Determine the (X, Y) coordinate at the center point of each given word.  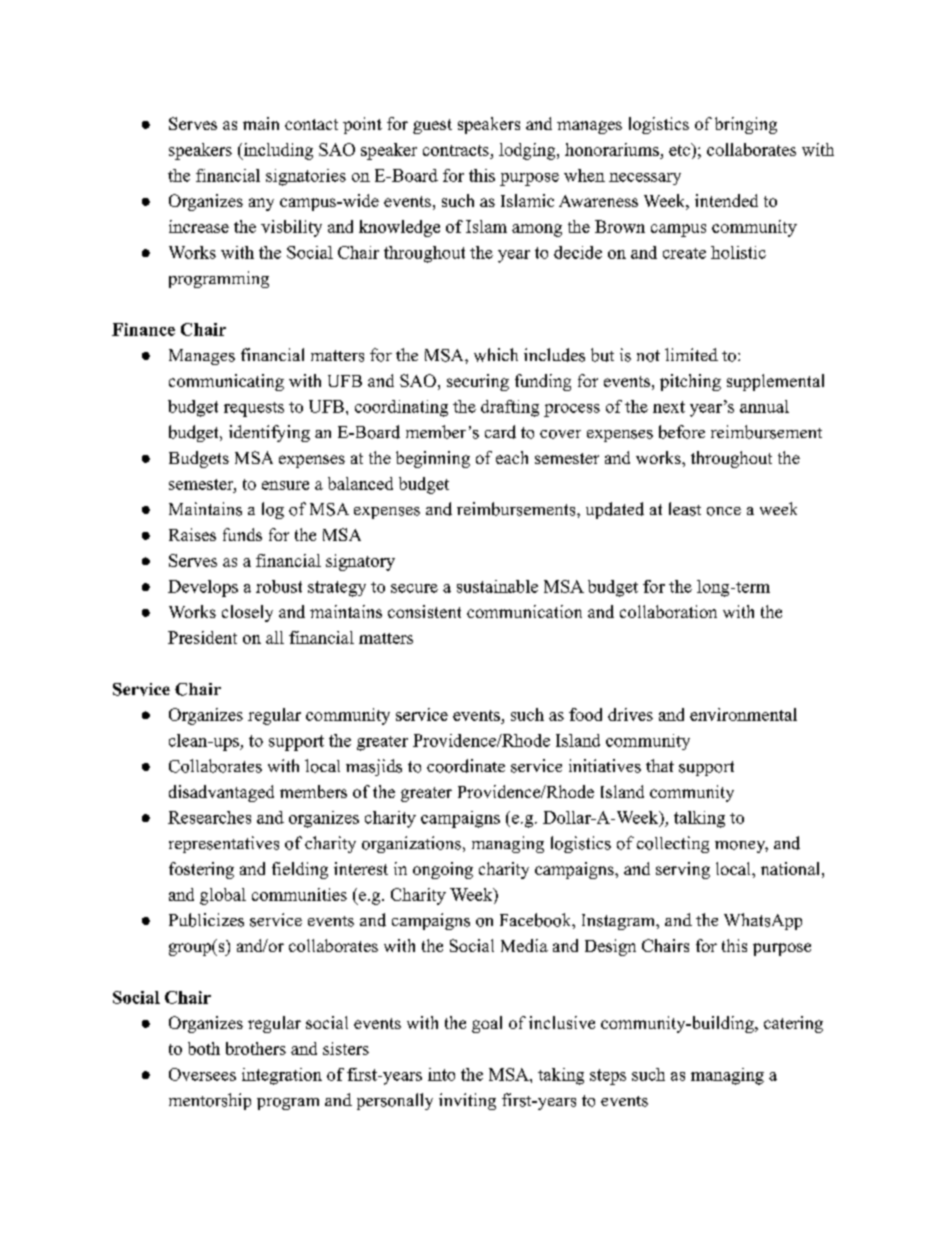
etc (680, 149)
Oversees (202, 1074)
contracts (456, 150)
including (277, 151)
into (441, 1074)
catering (793, 1024)
